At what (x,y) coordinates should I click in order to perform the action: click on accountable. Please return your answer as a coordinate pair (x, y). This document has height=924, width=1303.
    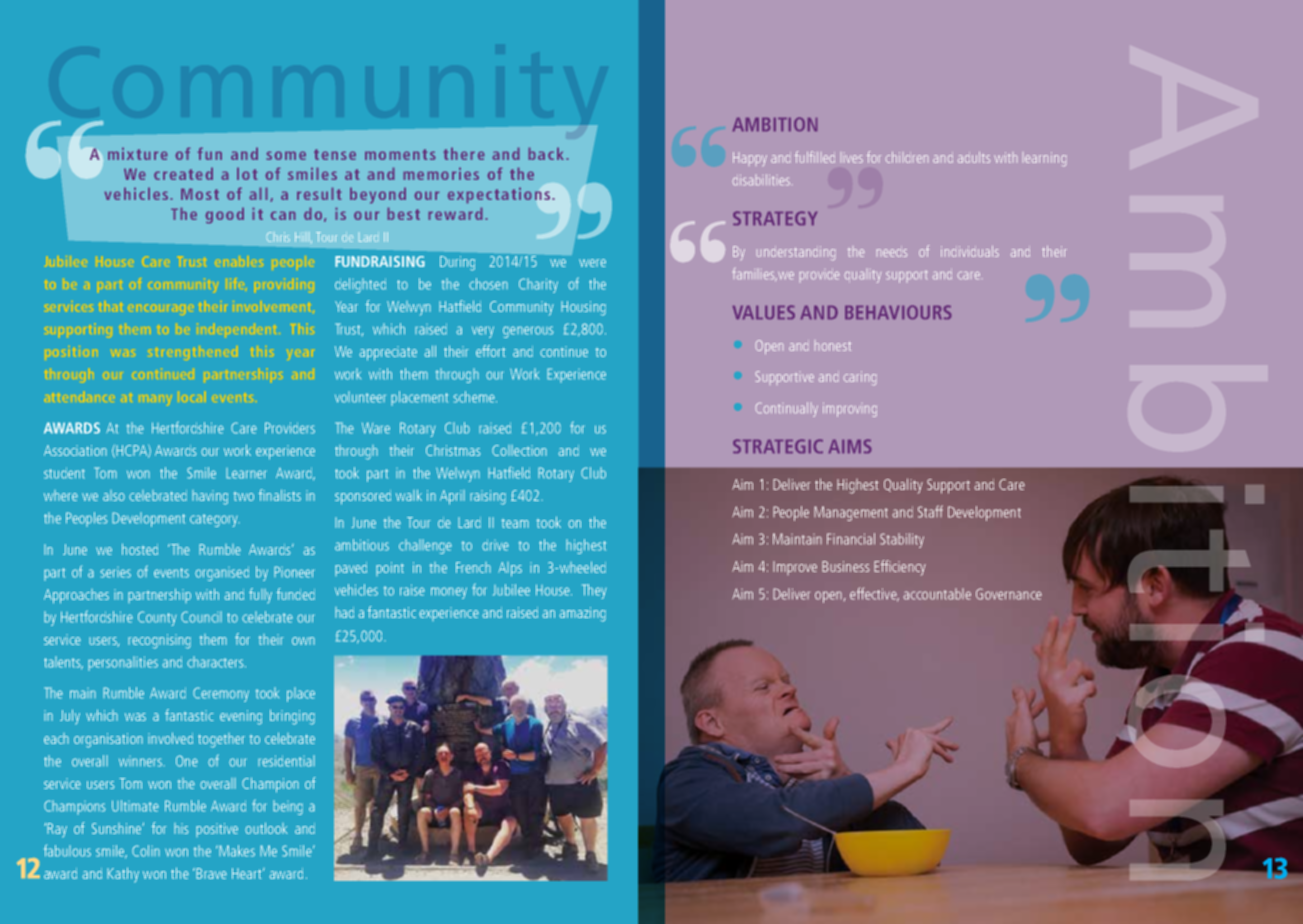
    Looking at the image, I should click on (937, 594).
